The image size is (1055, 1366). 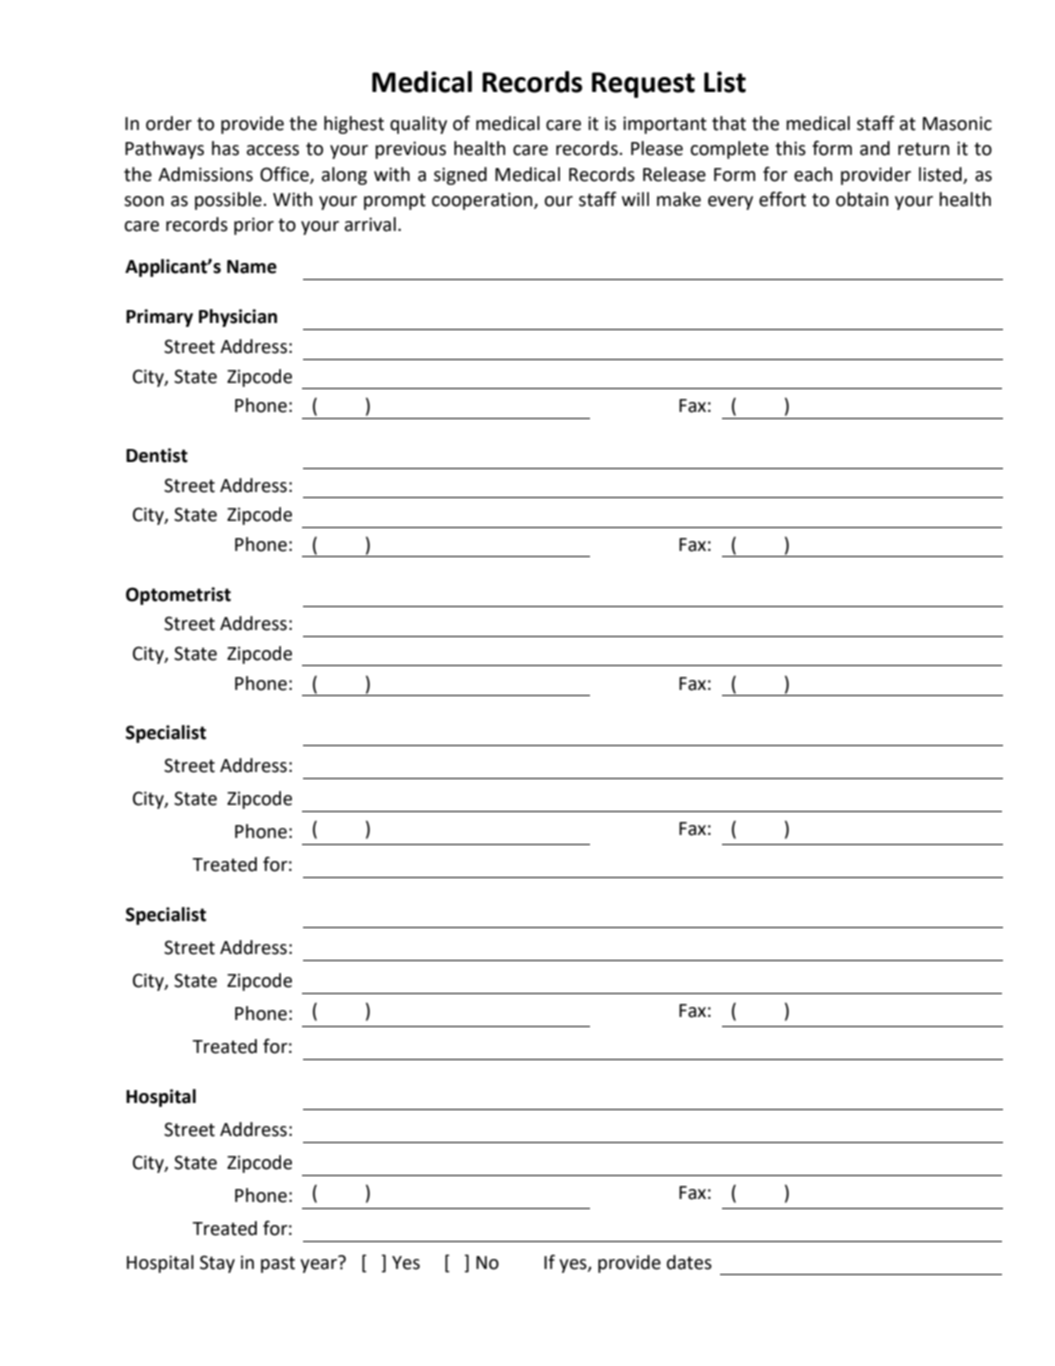 I want to click on dates, so click(x=689, y=1262).
